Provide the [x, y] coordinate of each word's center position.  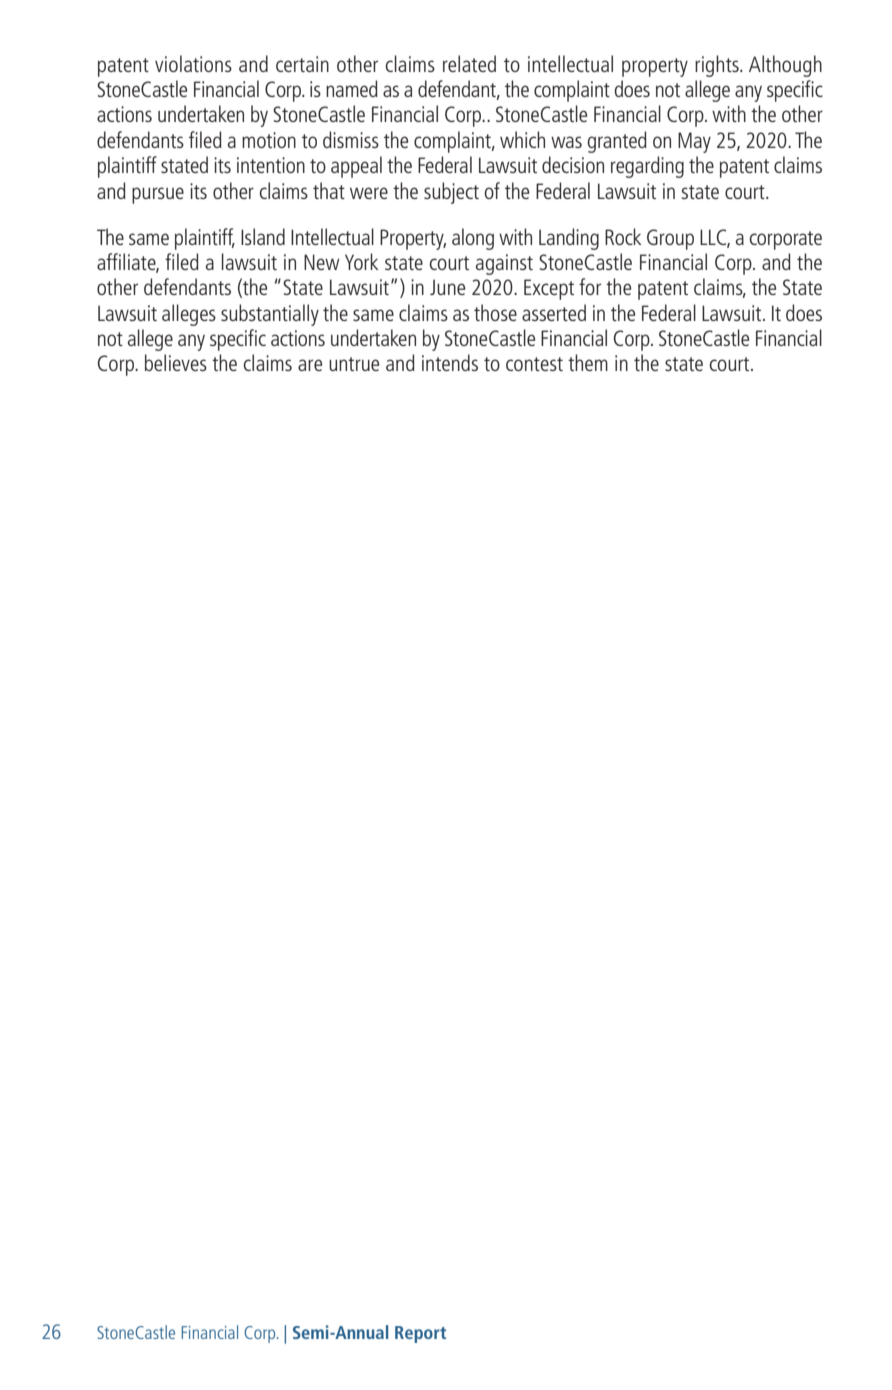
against [504, 264]
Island [263, 236]
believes [176, 362]
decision [573, 164]
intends [450, 362]
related [469, 63]
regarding [647, 167]
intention [271, 165]
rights [718, 66]
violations [193, 63]
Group [670, 239]
